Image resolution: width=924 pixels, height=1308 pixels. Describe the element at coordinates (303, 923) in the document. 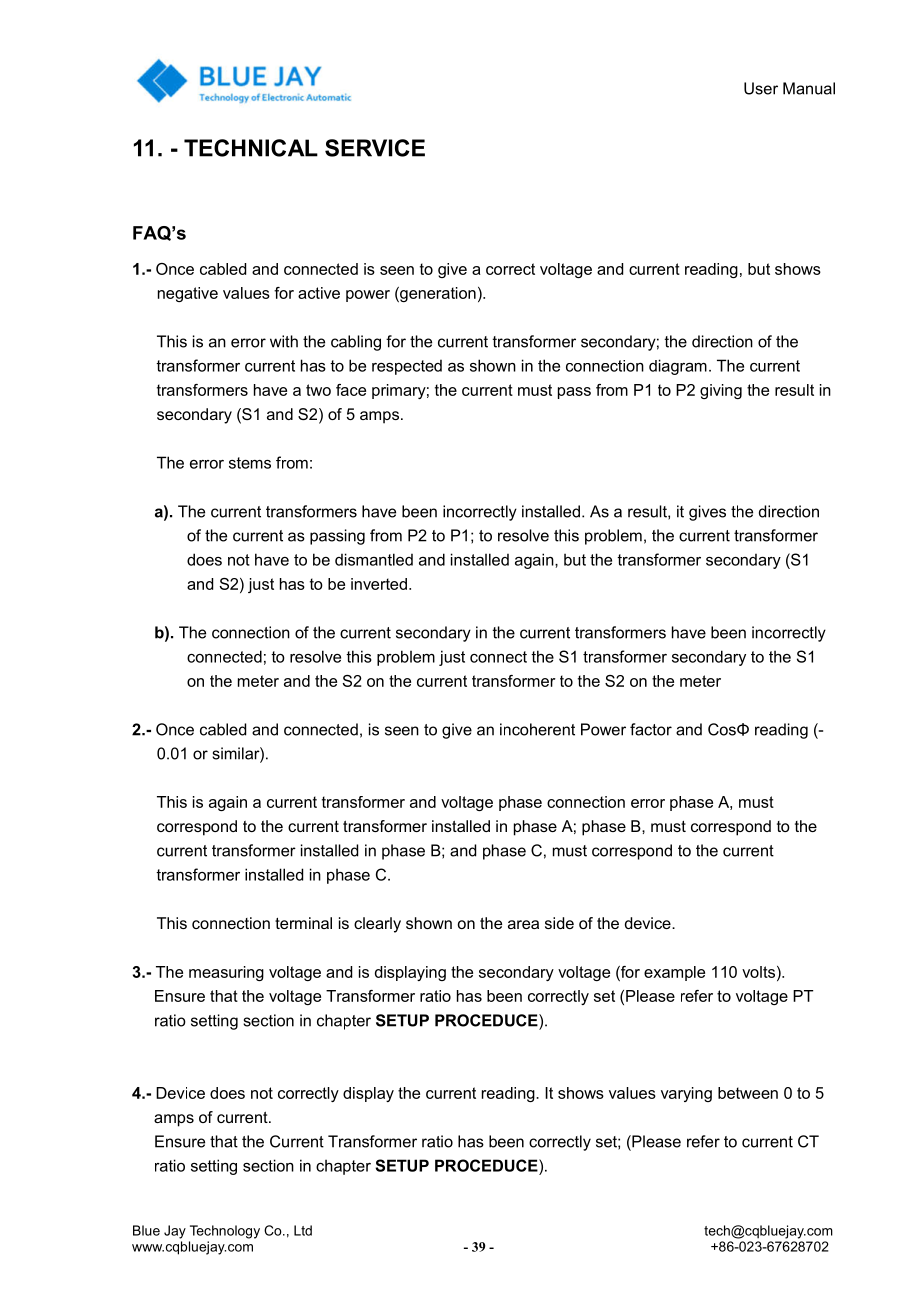

I see `terminal` at that location.
